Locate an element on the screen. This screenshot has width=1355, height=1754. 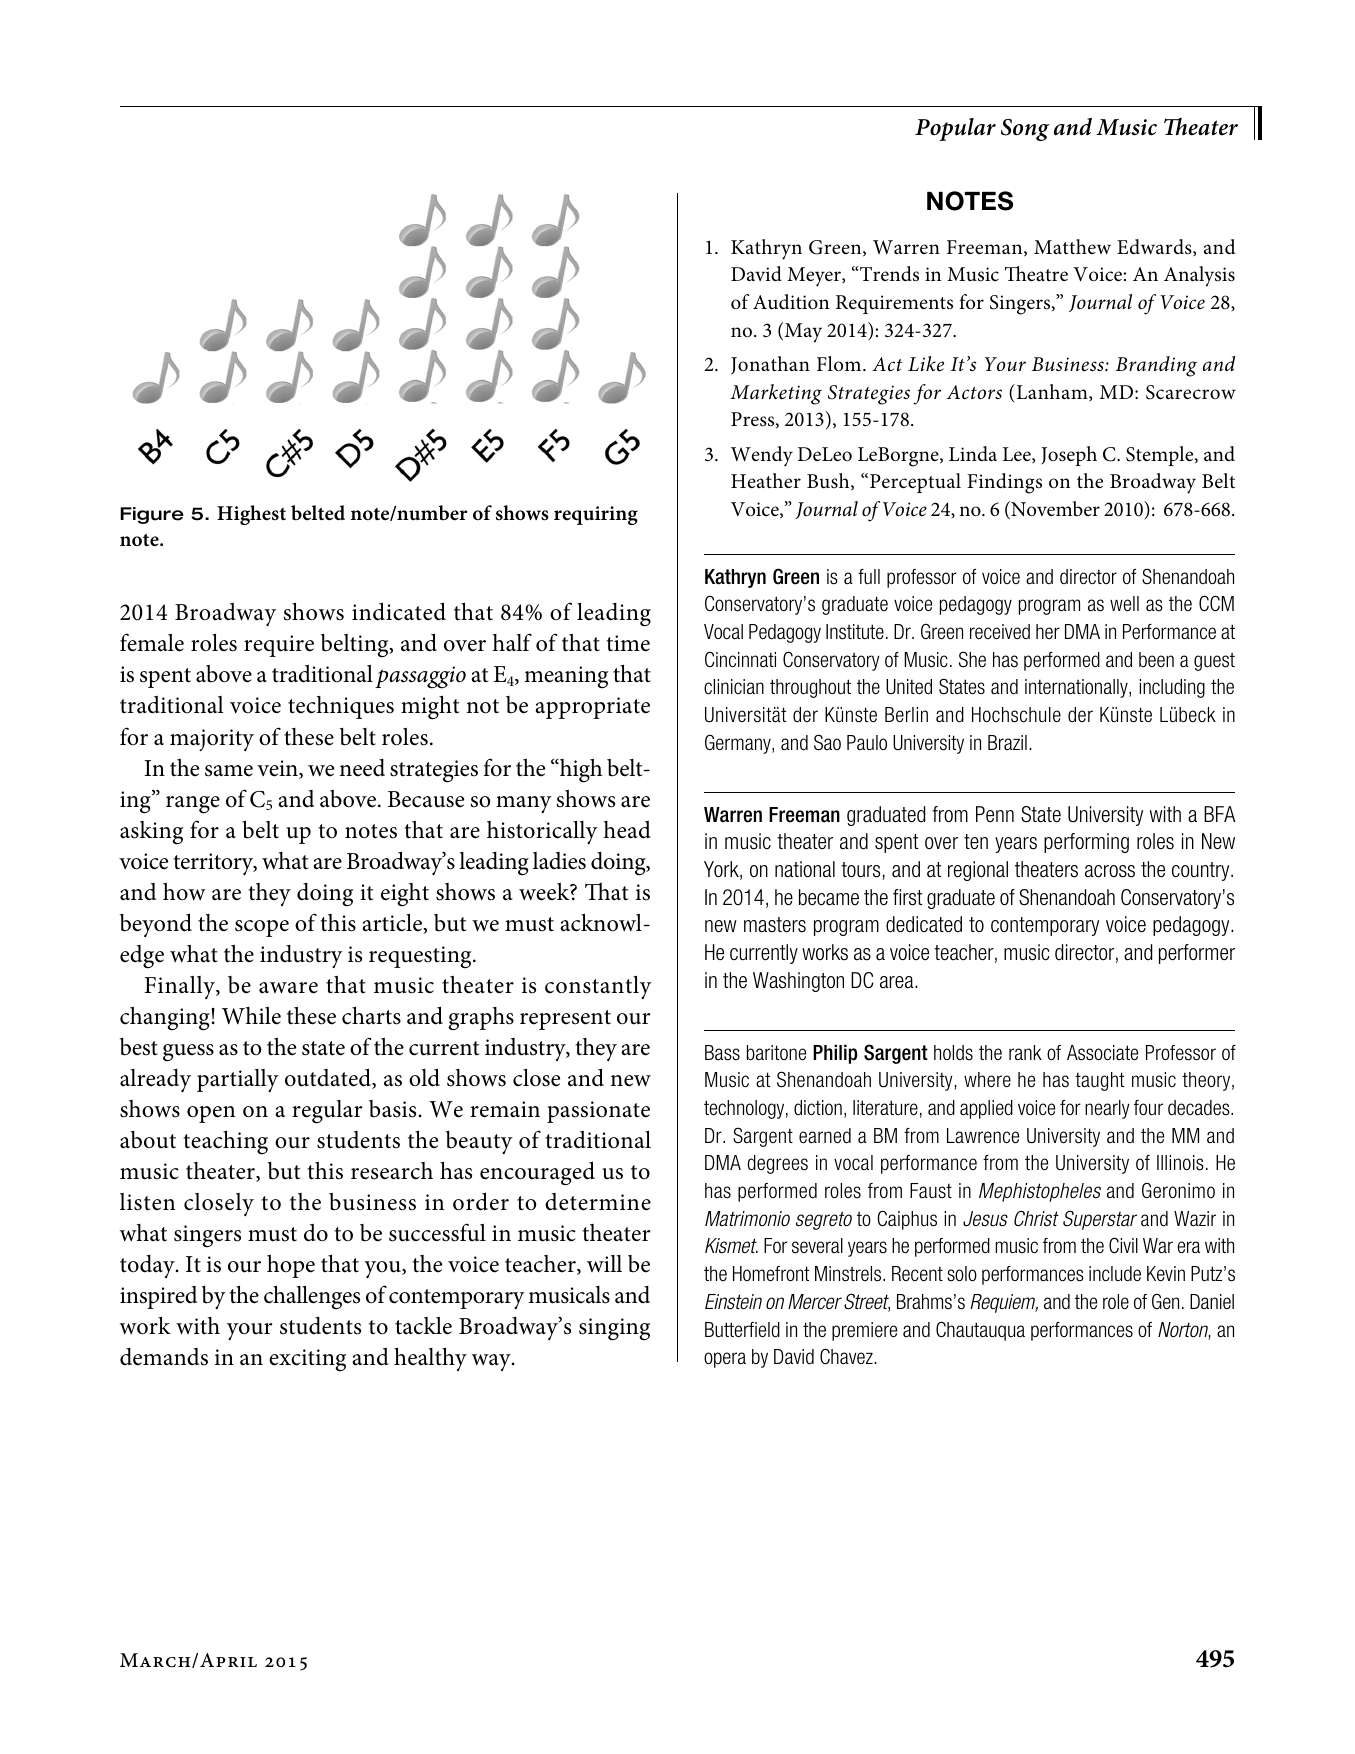
challenges is located at coordinates (312, 1298).
